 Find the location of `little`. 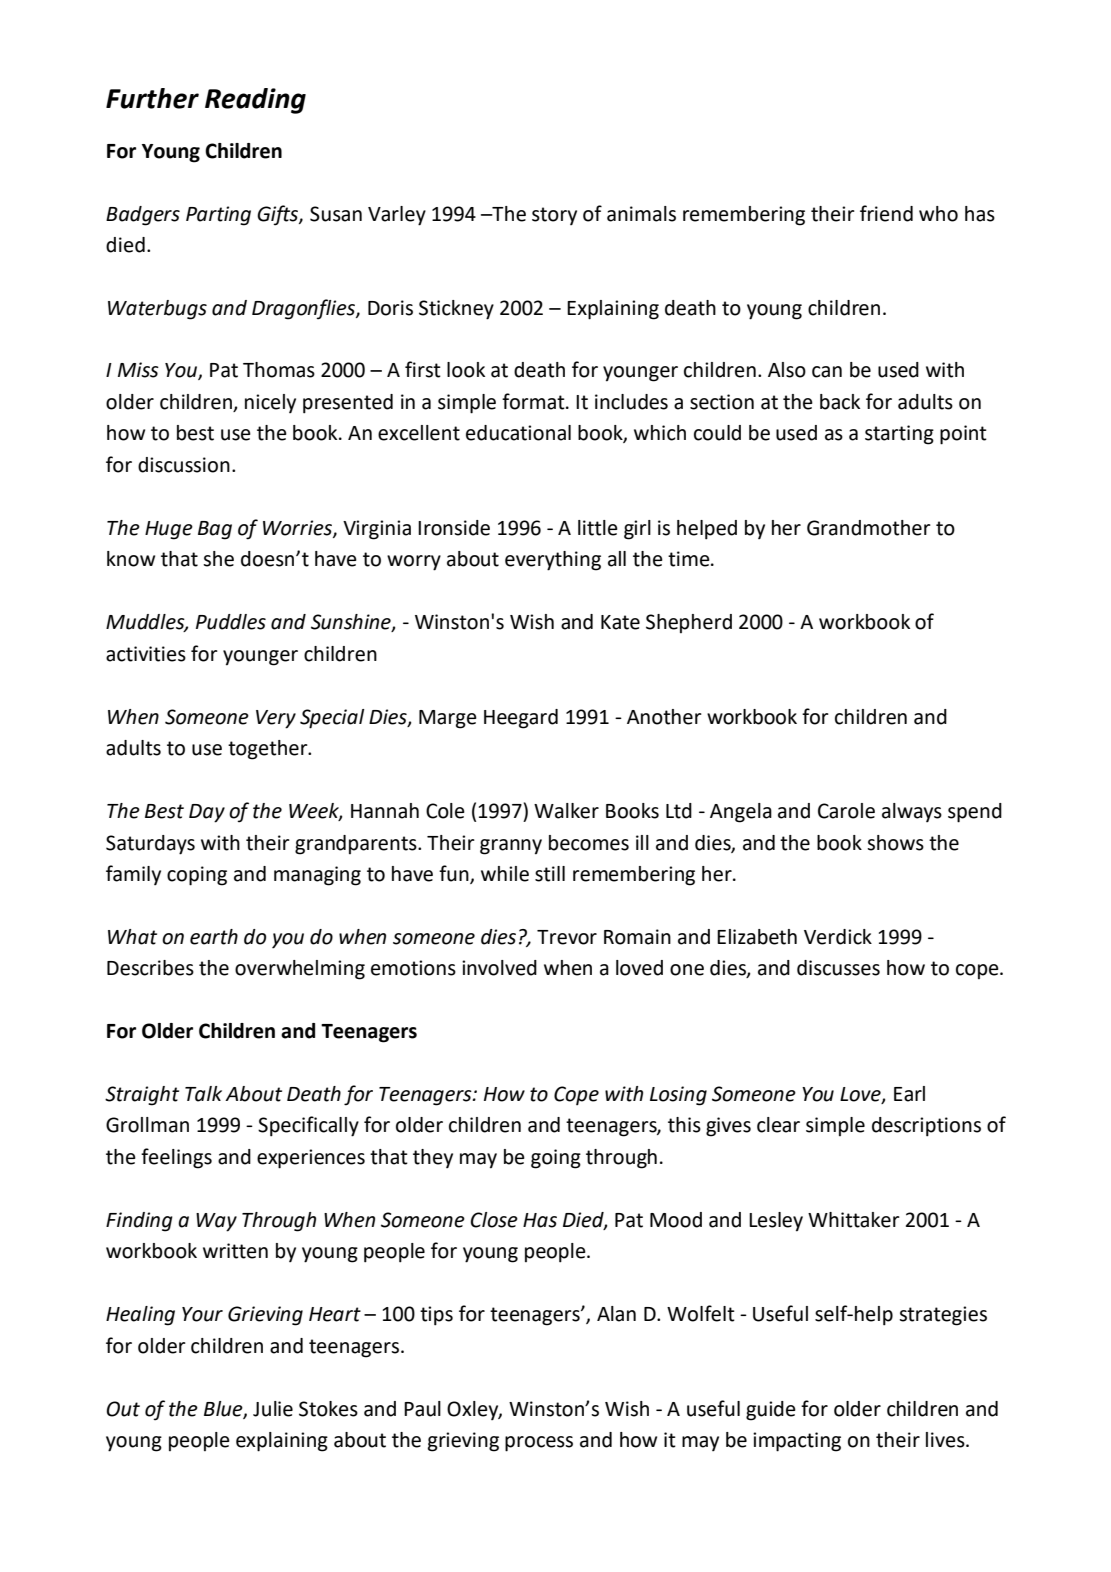

little is located at coordinates (598, 528).
